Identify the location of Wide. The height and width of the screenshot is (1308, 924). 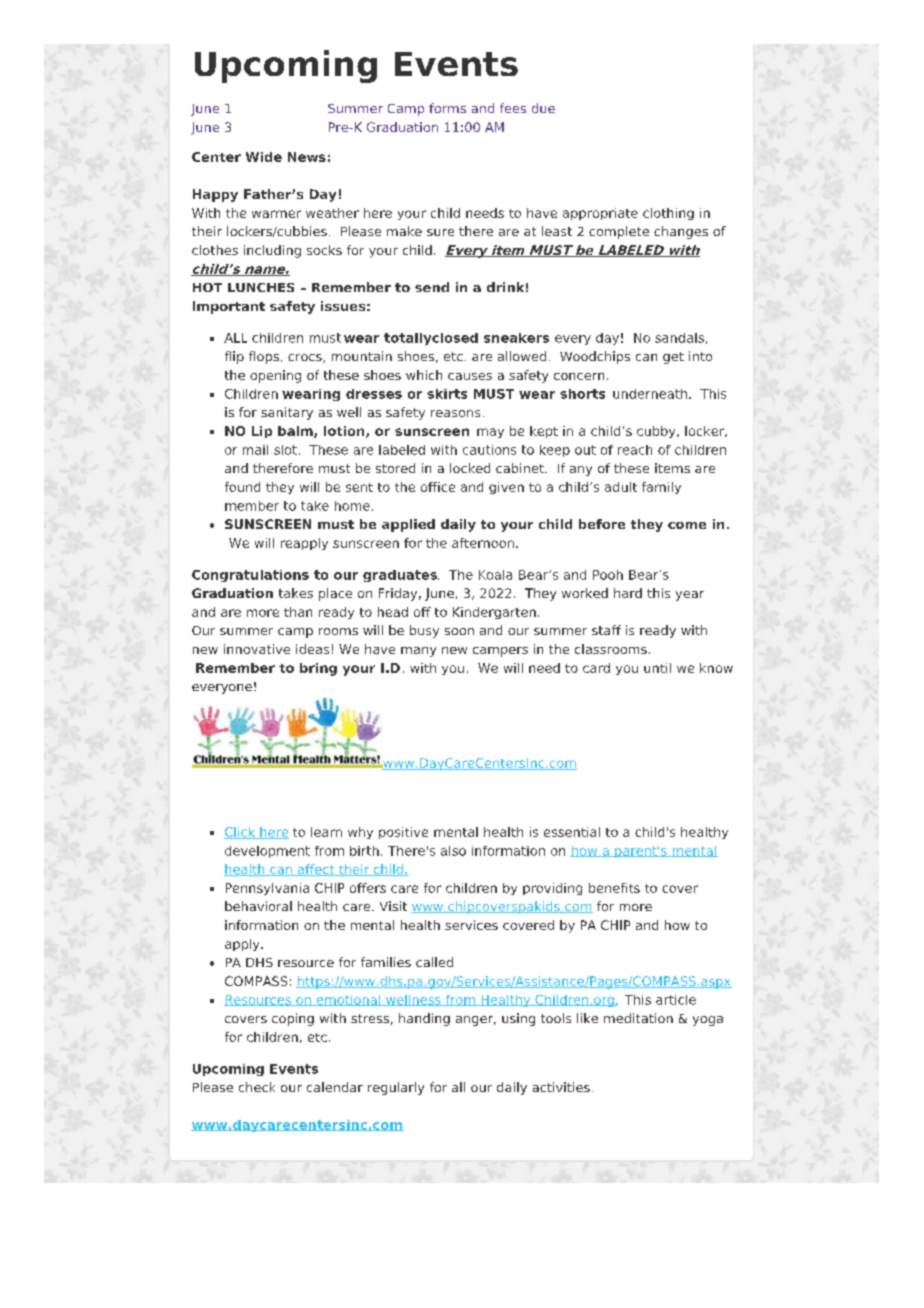
(264, 157).
